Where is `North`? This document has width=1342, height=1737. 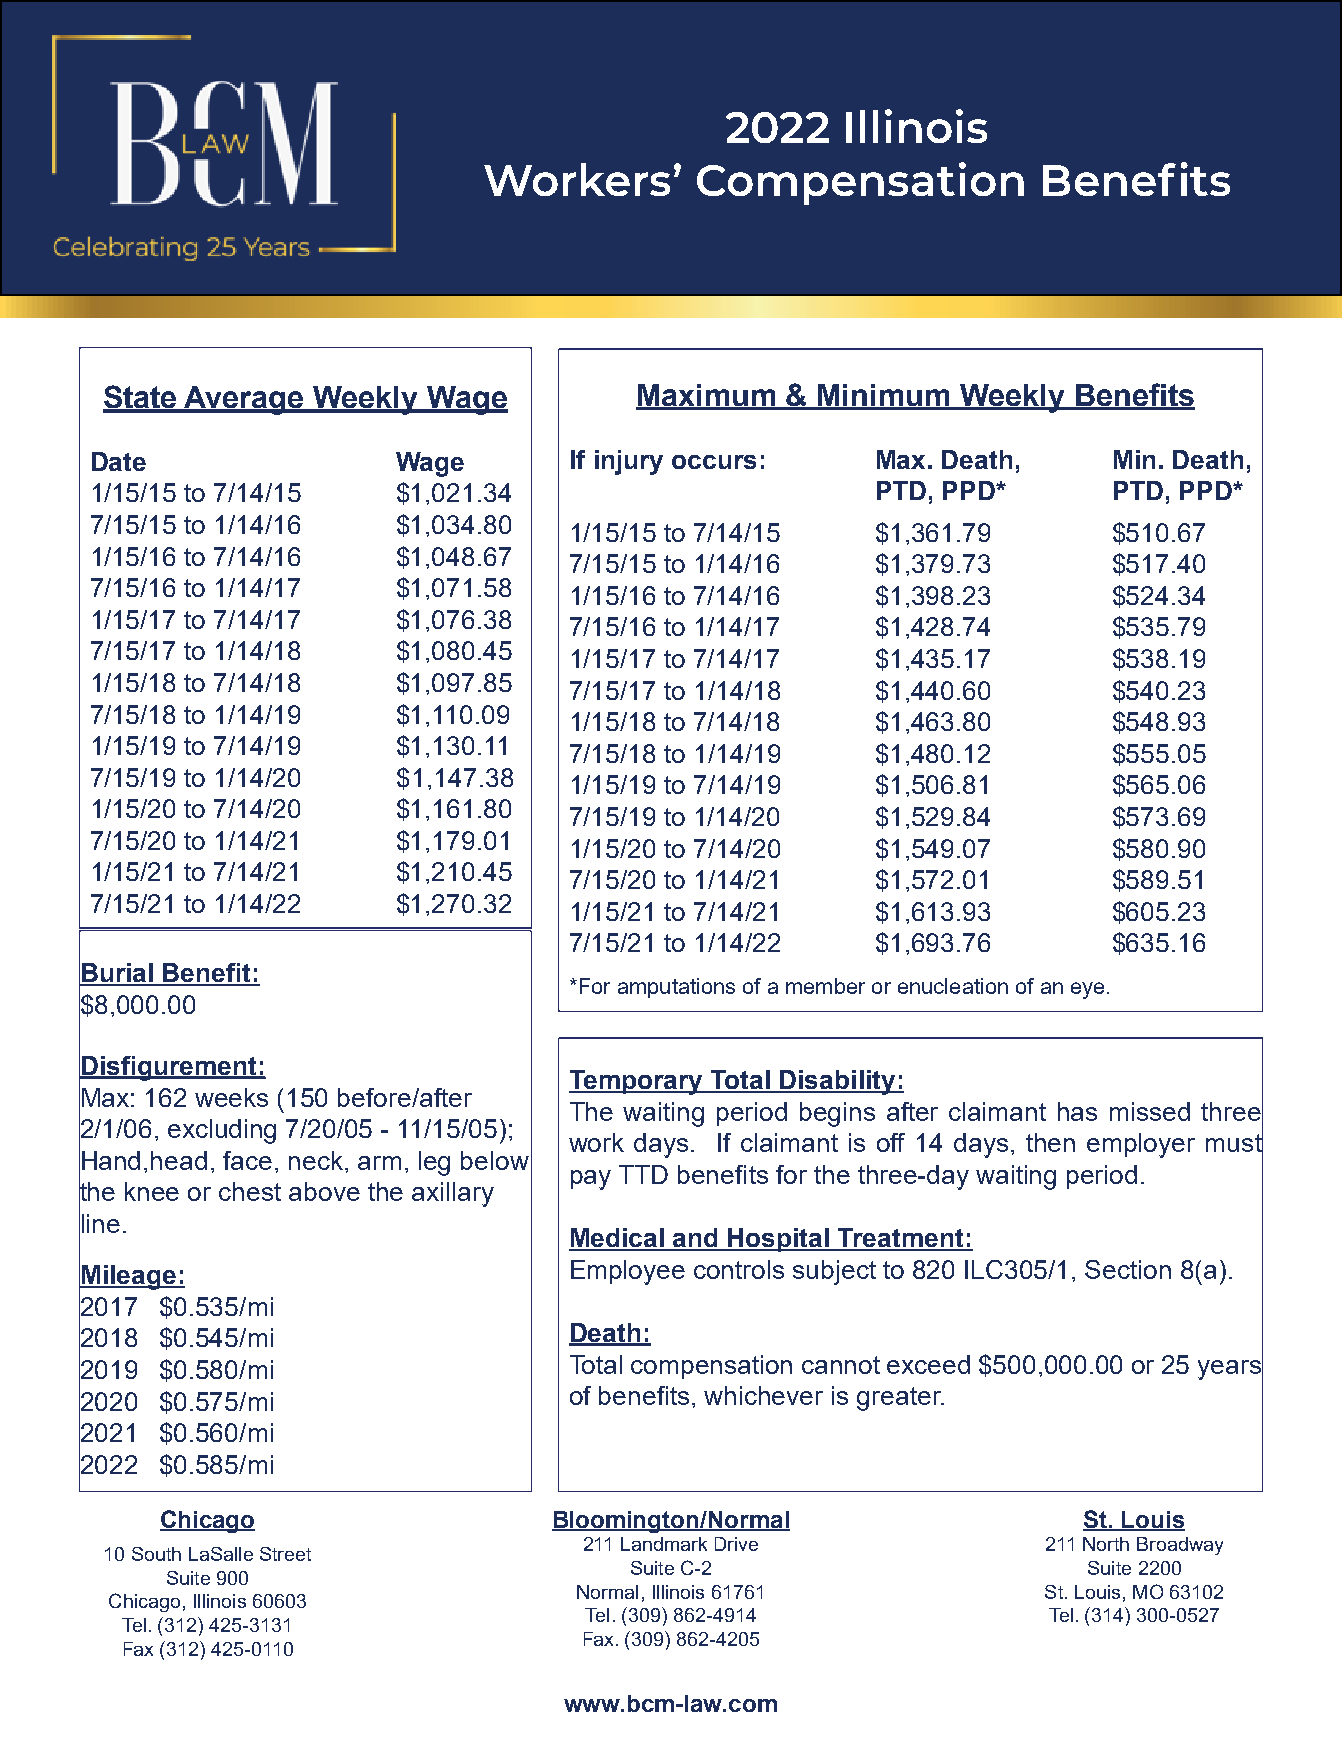
North is located at coordinates (1106, 1544).
